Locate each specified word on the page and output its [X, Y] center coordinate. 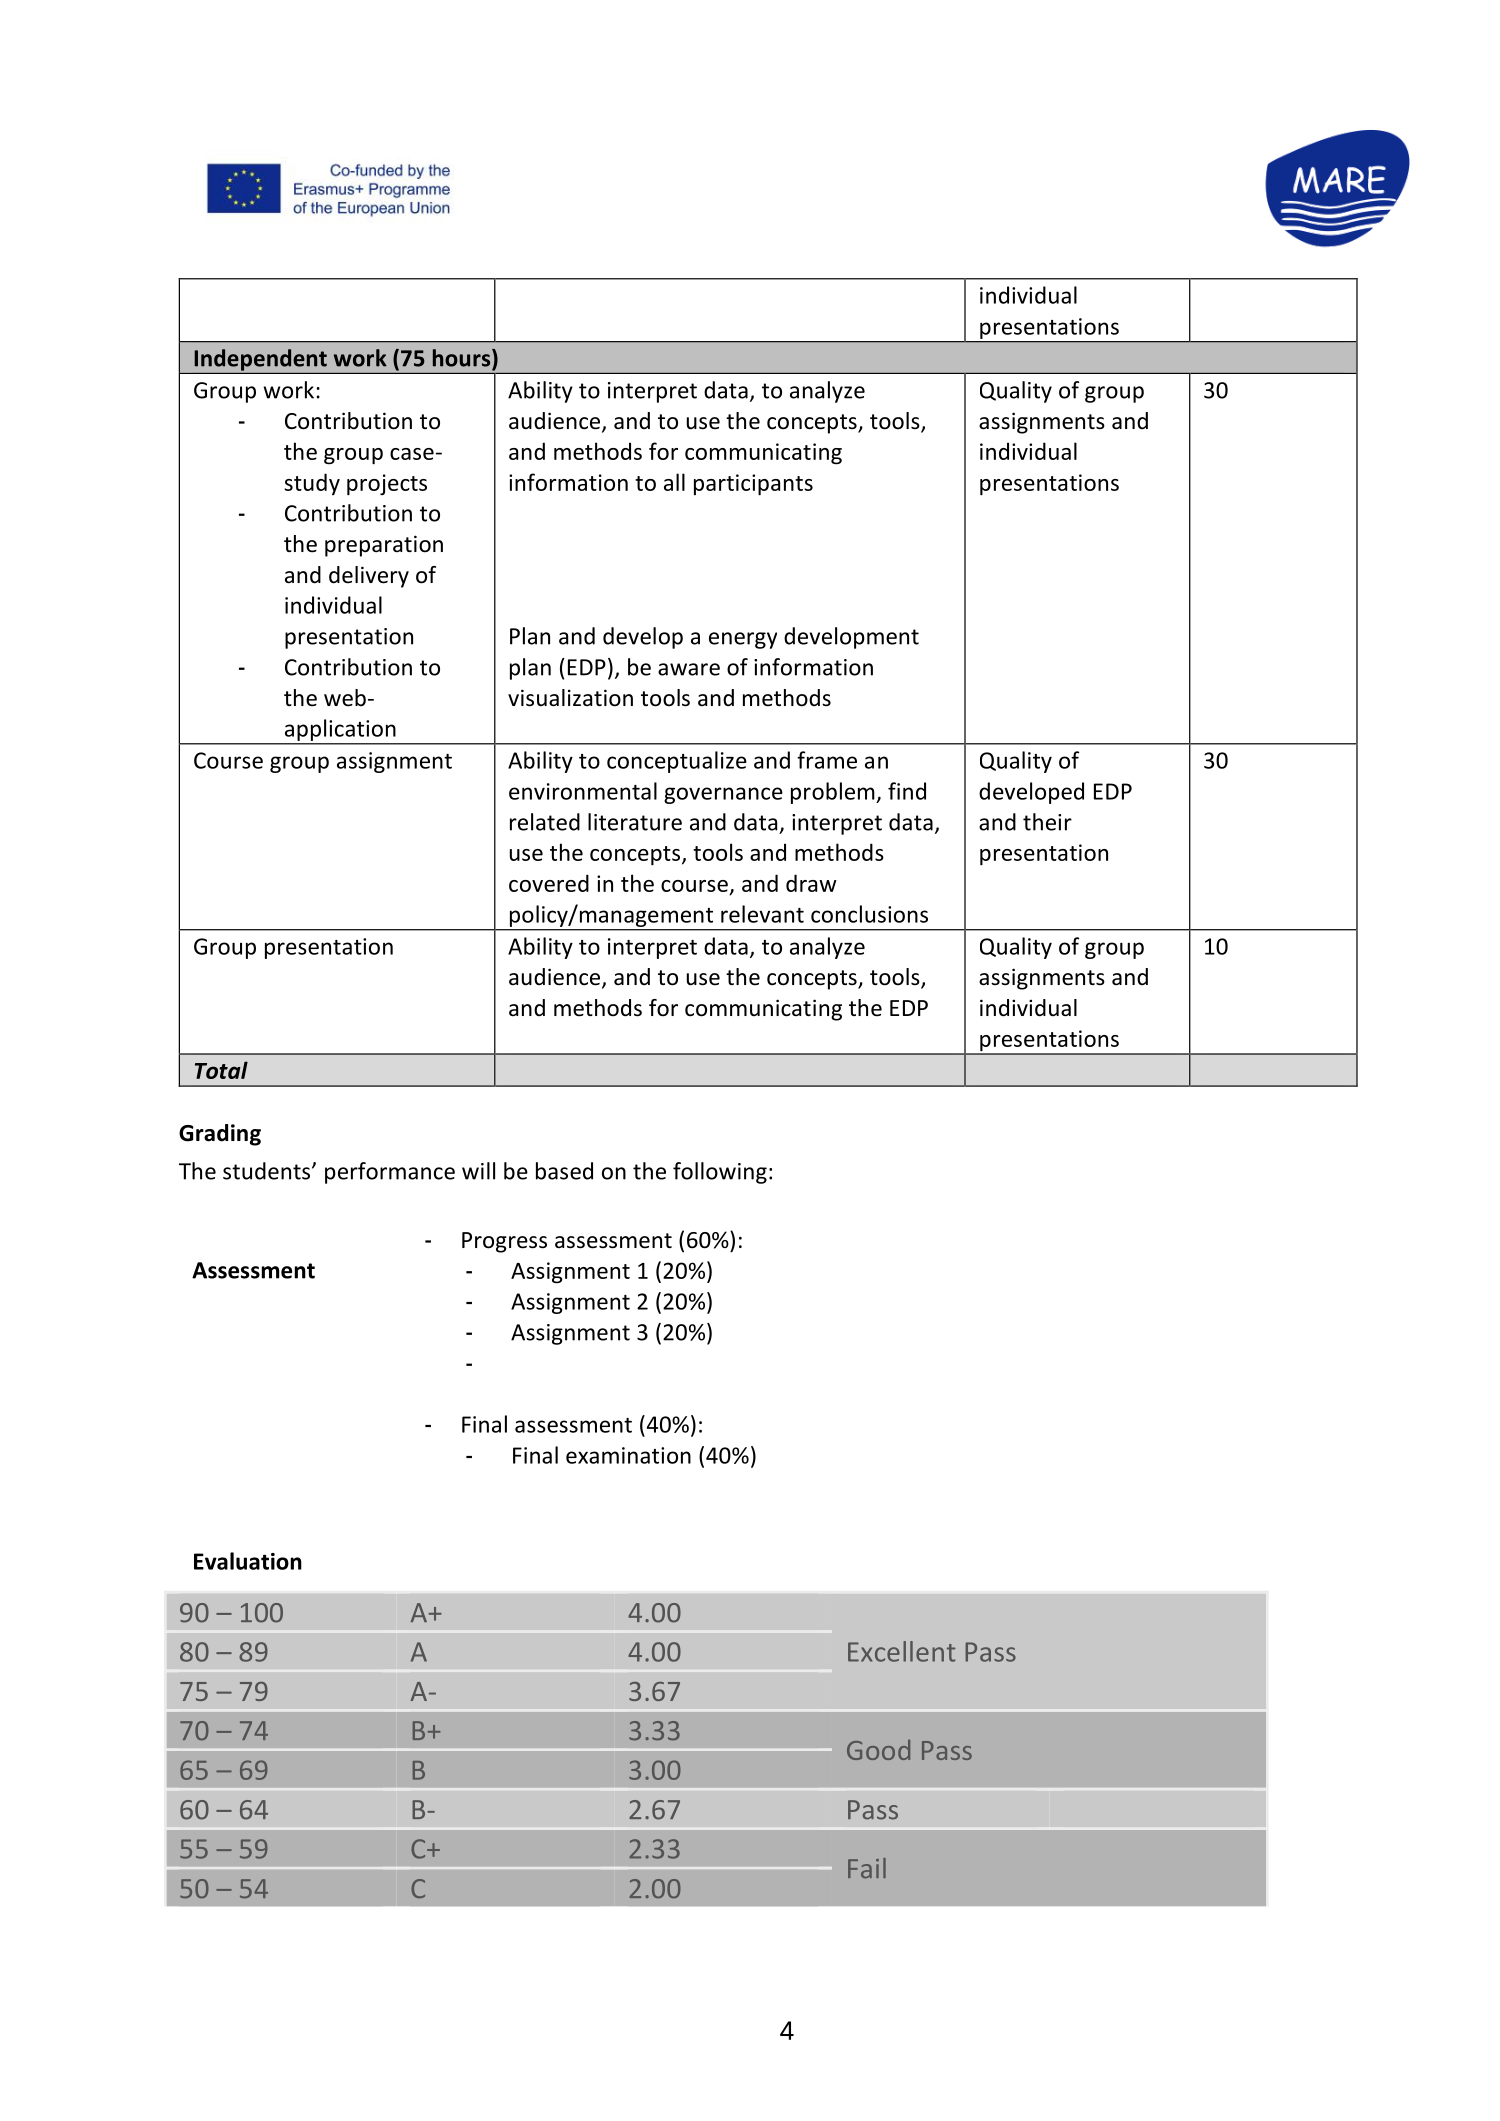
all [674, 482]
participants [753, 485]
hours [463, 359]
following [720, 1173]
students [268, 1171]
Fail [867, 1868]
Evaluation [248, 1561]
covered [549, 883]
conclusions [869, 914]
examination [628, 1455]
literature [635, 822]
